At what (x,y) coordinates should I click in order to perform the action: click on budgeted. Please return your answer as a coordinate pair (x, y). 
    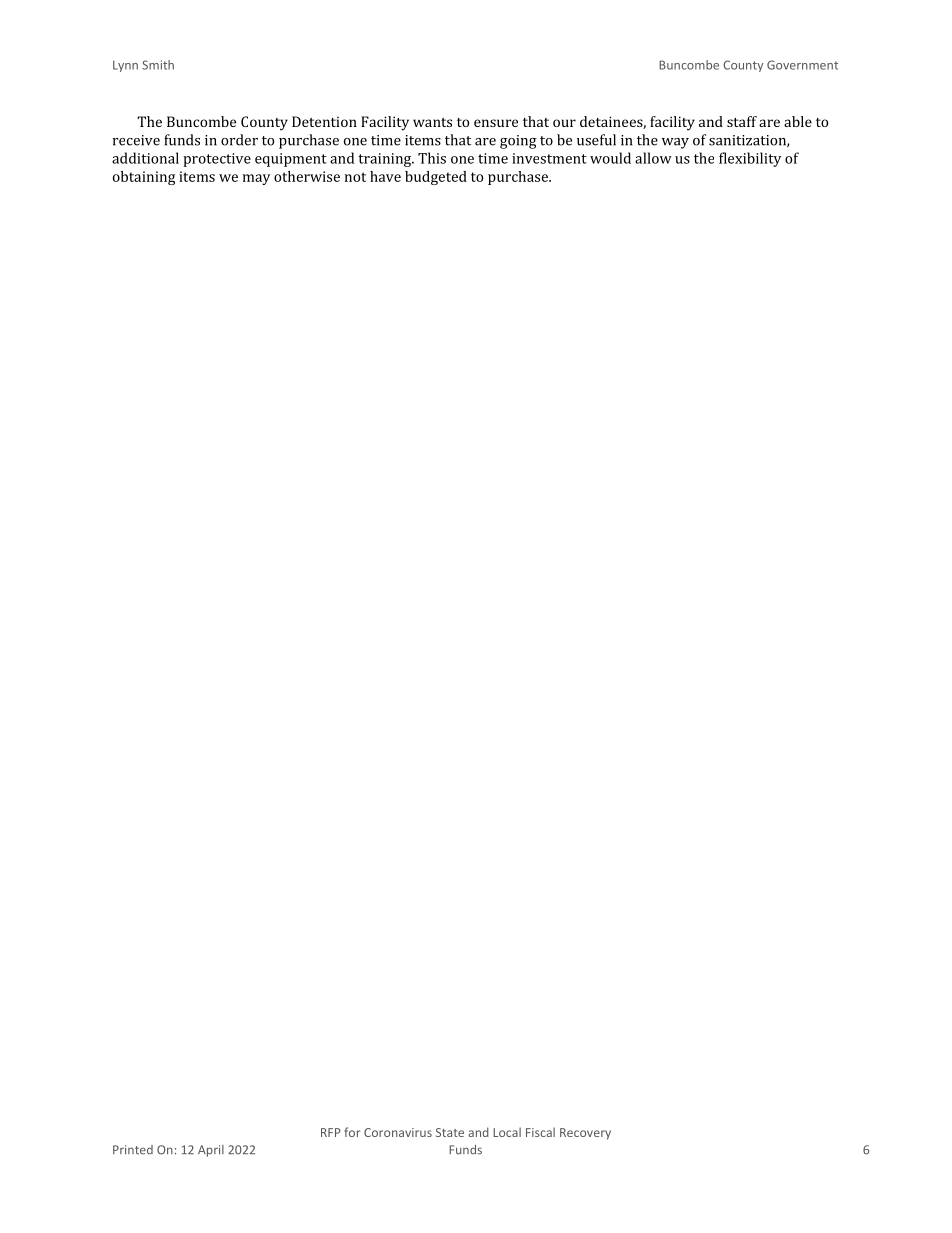
    Looking at the image, I should click on (436, 178).
